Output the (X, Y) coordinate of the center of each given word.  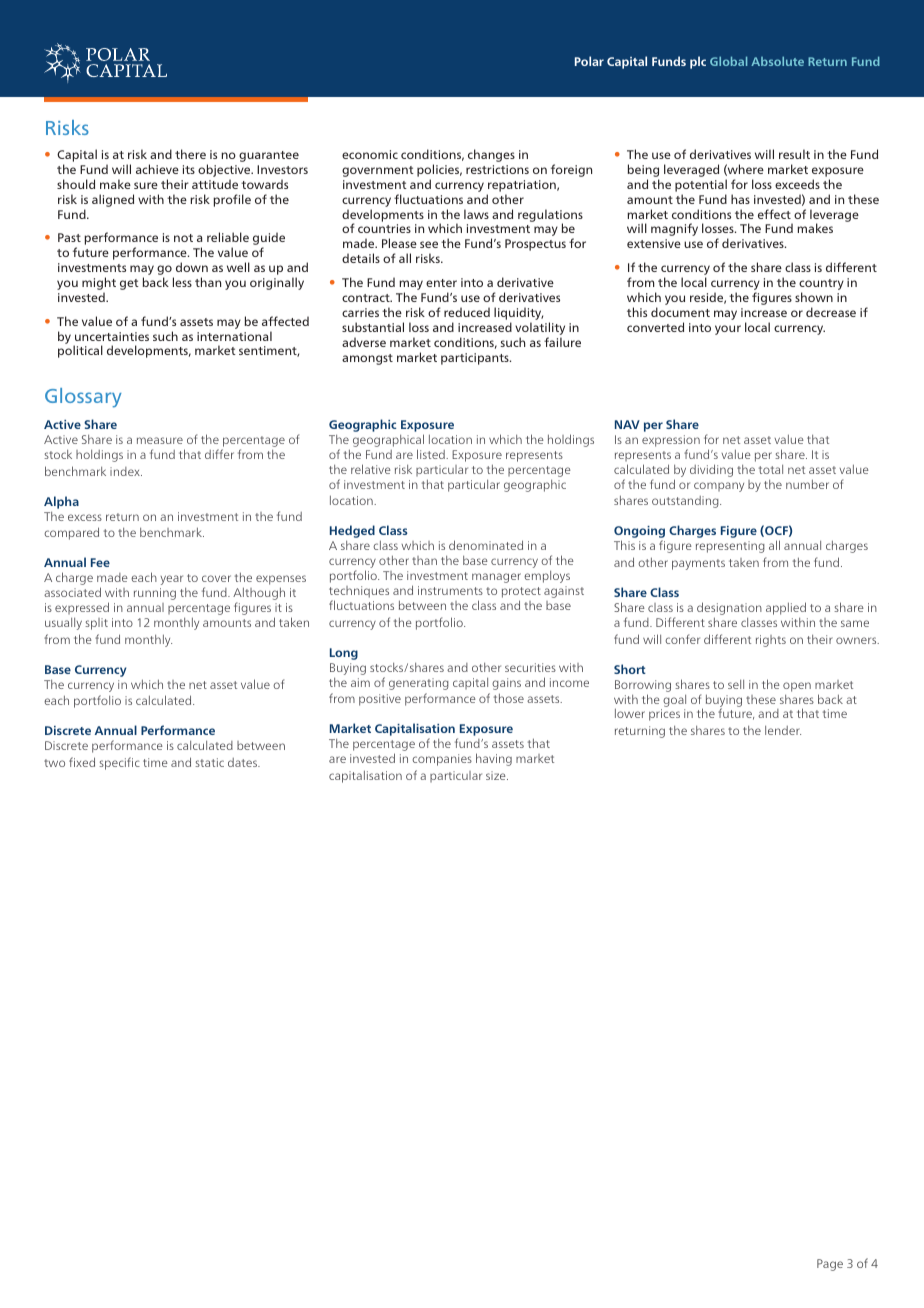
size (497, 775)
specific (119, 763)
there (190, 154)
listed (432, 454)
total (771, 469)
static (209, 762)
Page (830, 1265)
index (126, 471)
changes (491, 155)
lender (783, 730)
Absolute (777, 61)
